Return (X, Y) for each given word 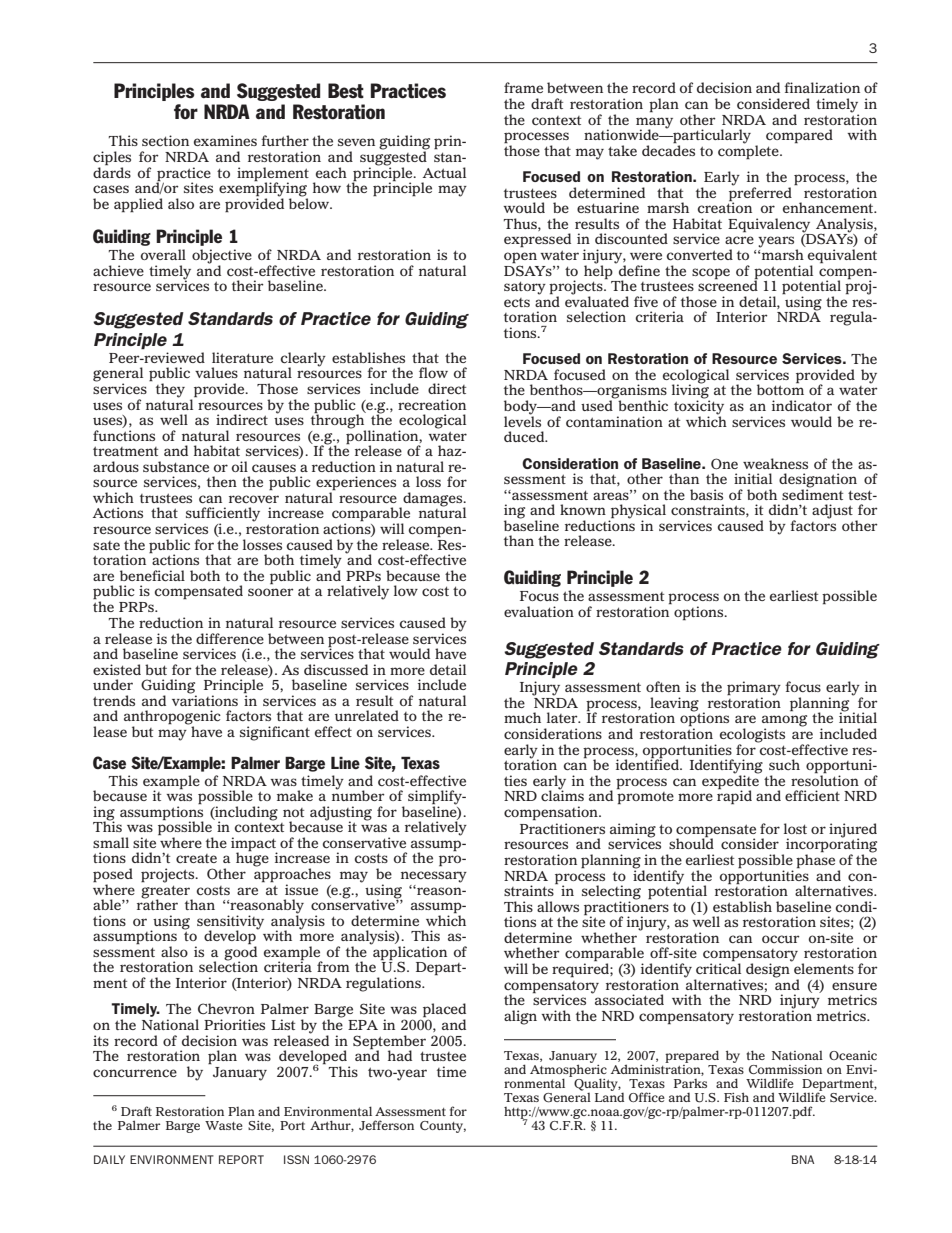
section (165, 140)
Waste (224, 1125)
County (443, 1127)
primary (754, 689)
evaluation (539, 611)
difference (230, 639)
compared (799, 136)
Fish (736, 1097)
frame (523, 87)
